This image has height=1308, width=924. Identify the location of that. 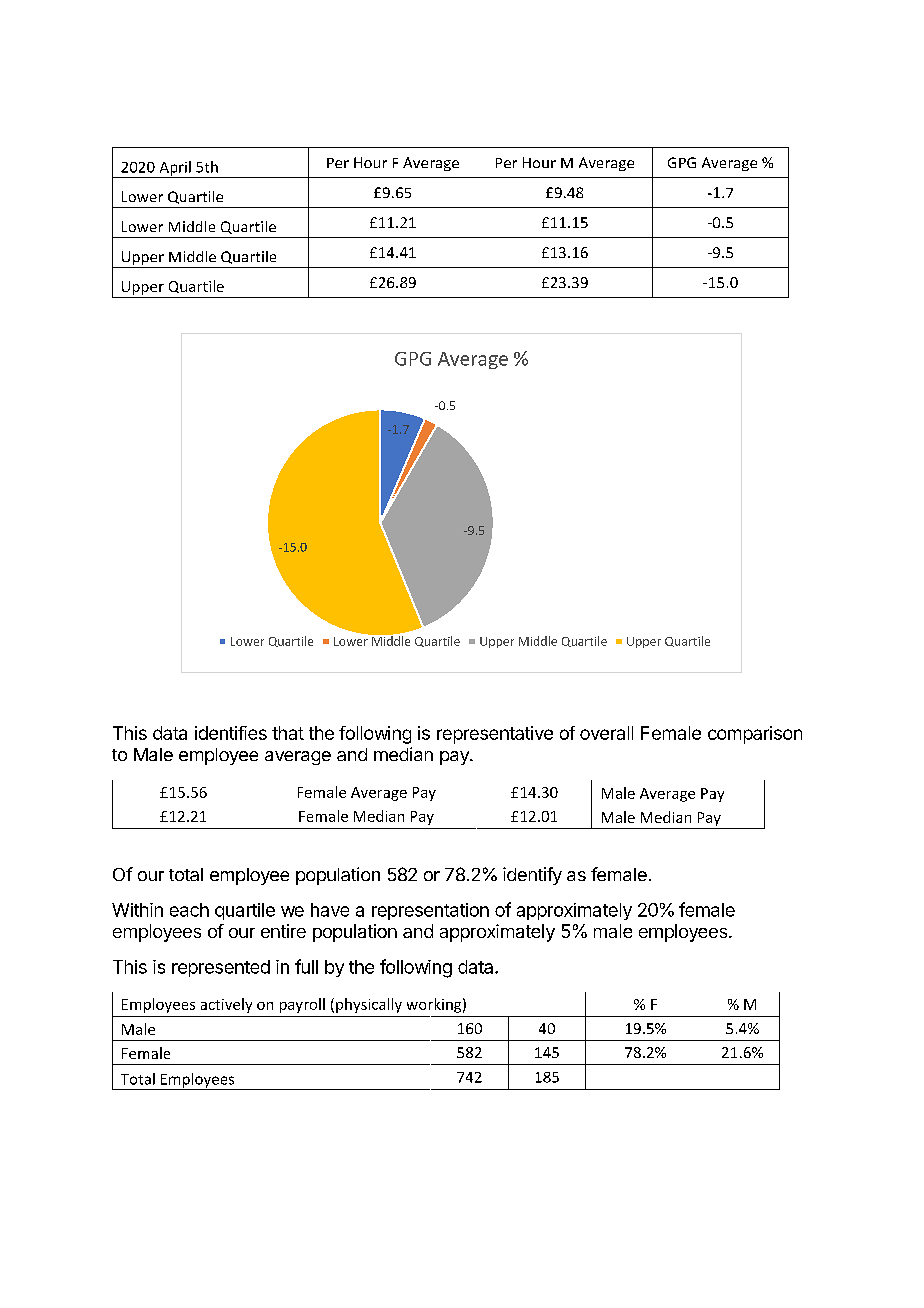
(288, 733).
